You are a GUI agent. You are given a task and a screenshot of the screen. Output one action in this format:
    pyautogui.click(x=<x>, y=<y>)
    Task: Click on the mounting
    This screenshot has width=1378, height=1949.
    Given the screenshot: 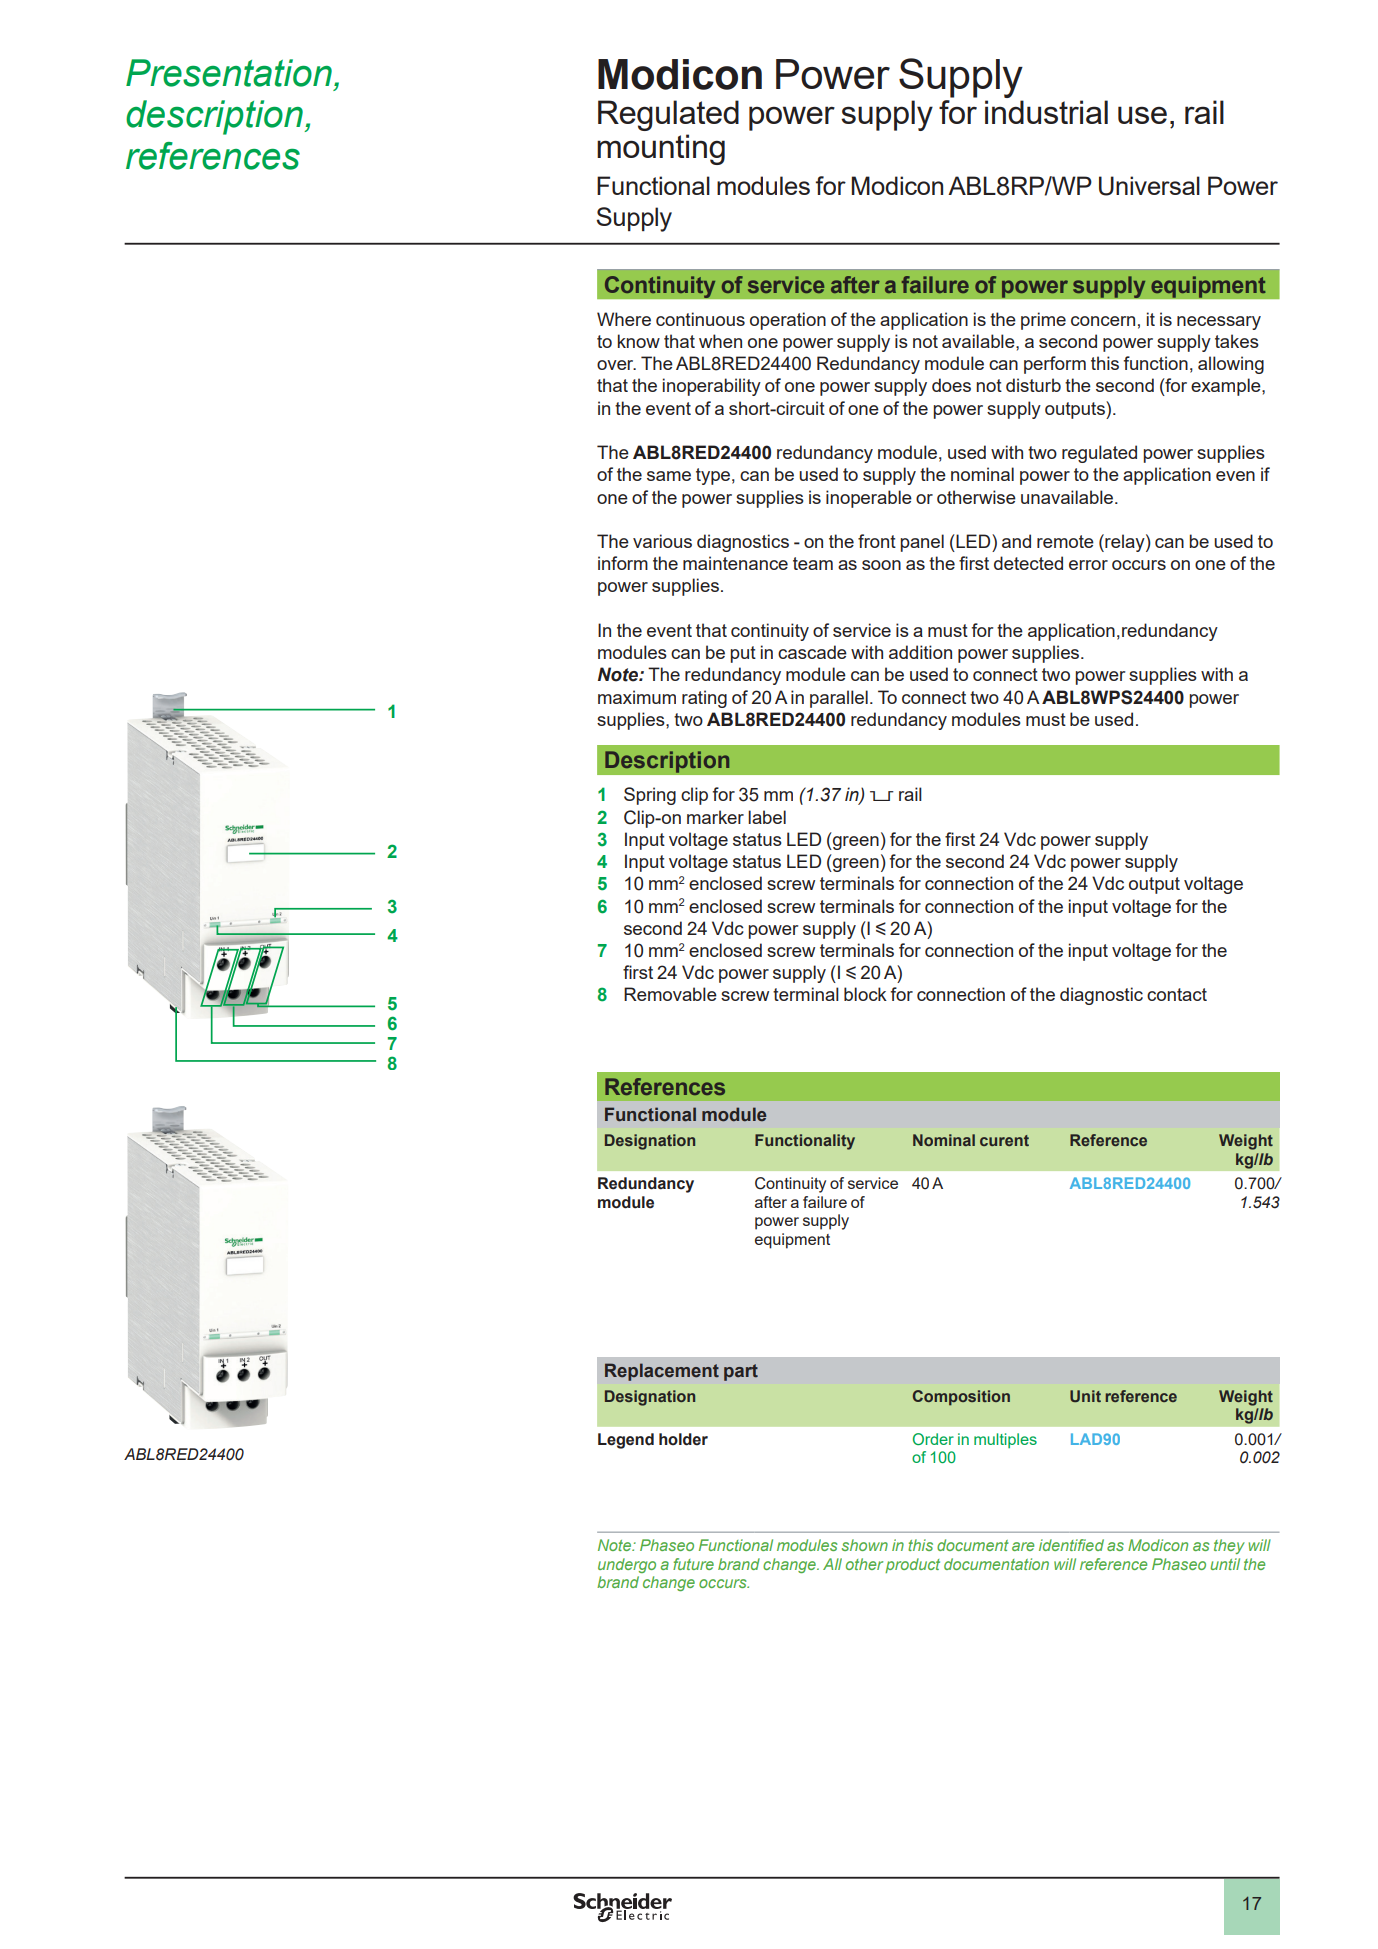 What is the action you would take?
    pyautogui.click(x=661, y=149)
